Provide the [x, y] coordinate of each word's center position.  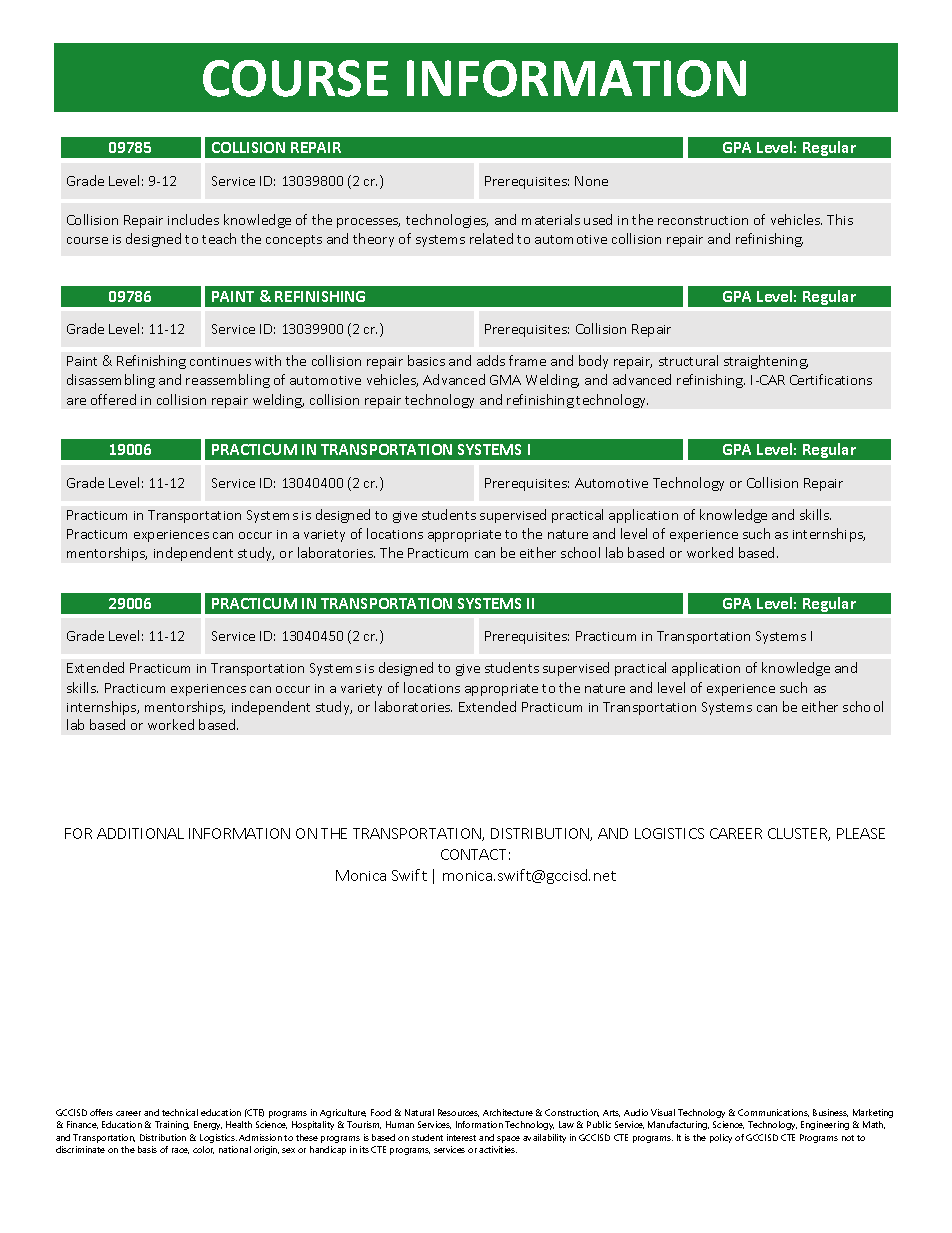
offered [113, 399]
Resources [458, 1113]
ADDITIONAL [140, 833]
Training [172, 1125]
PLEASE [861, 833]
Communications [773, 1113]
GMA [505, 380]
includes [193, 219]
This [840, 219]
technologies [447, 221]
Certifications [831, 379]
